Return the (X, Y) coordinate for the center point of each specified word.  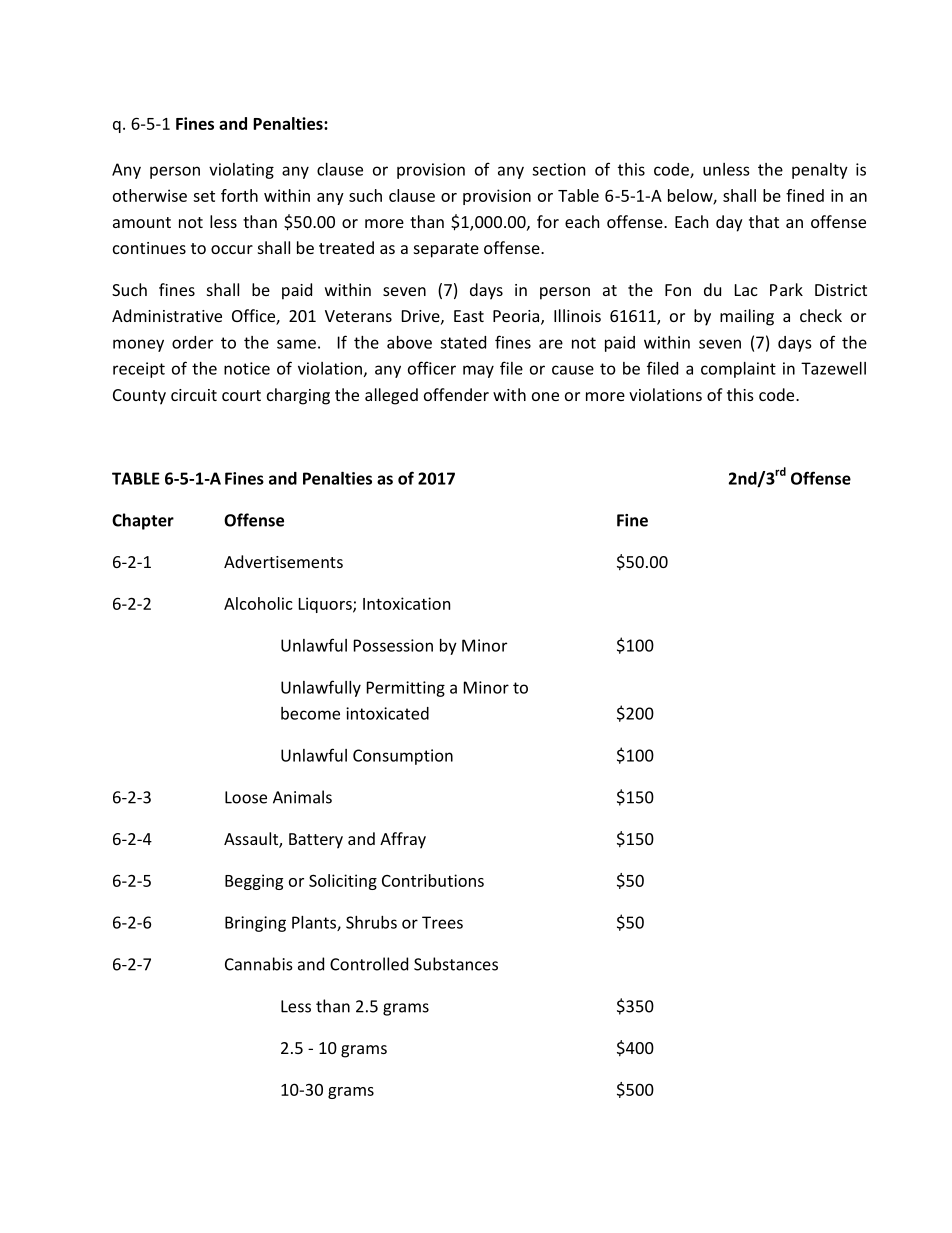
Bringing (255, 924)
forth (239, 195)
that (764, 221)
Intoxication (406, 603)
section (558, 169)
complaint (738, 370)
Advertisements (283, 561)
